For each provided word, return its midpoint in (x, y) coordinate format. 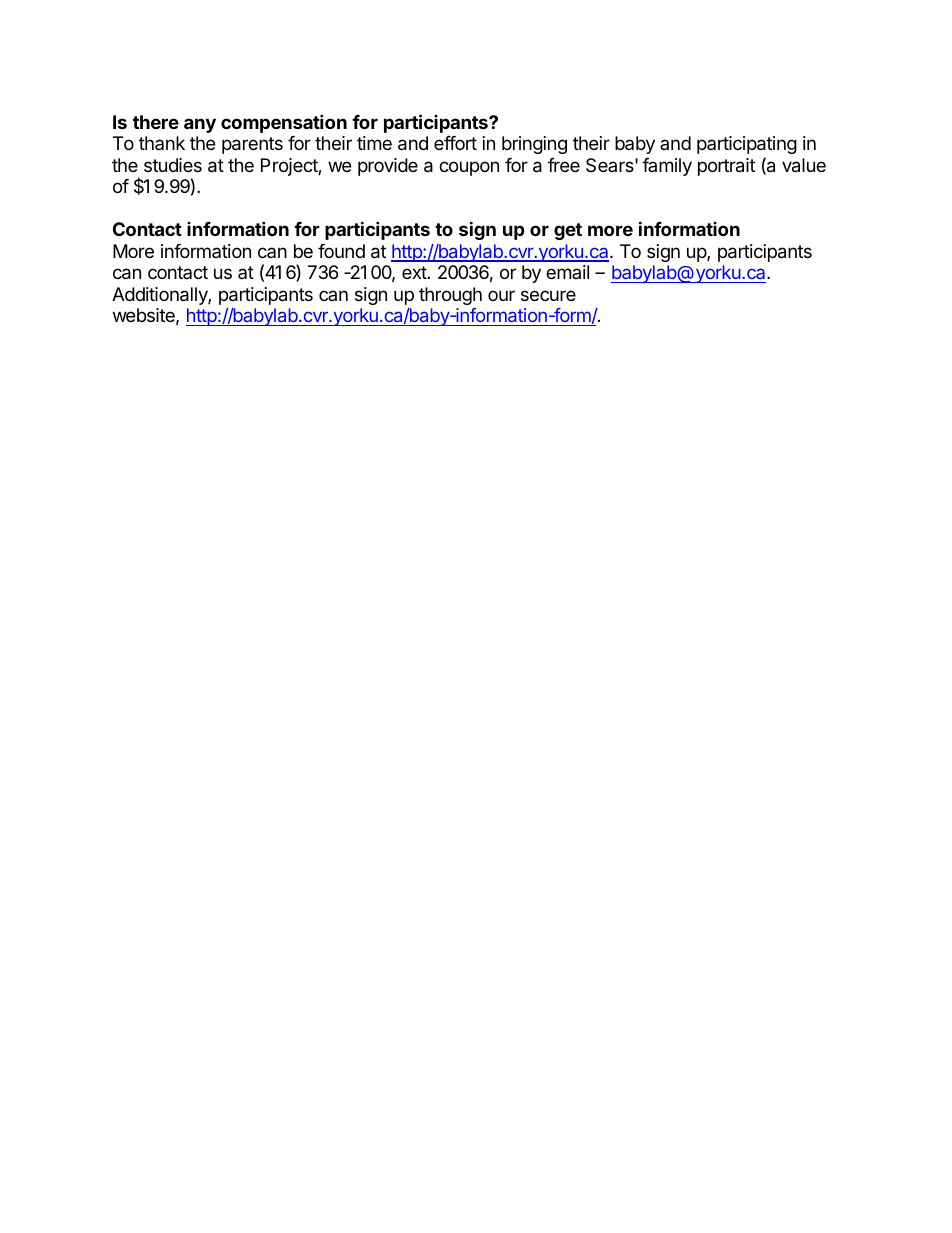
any (200, 125)
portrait (726, 167)
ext (414, 272)
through (450, 296)
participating (747, 145)
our (501, 295)
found (341, 251)
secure (548, 295)
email (567, 272)
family (667, 167)
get (568, 231)
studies (173, 165)
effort (455, 143)
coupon (469, 168)
